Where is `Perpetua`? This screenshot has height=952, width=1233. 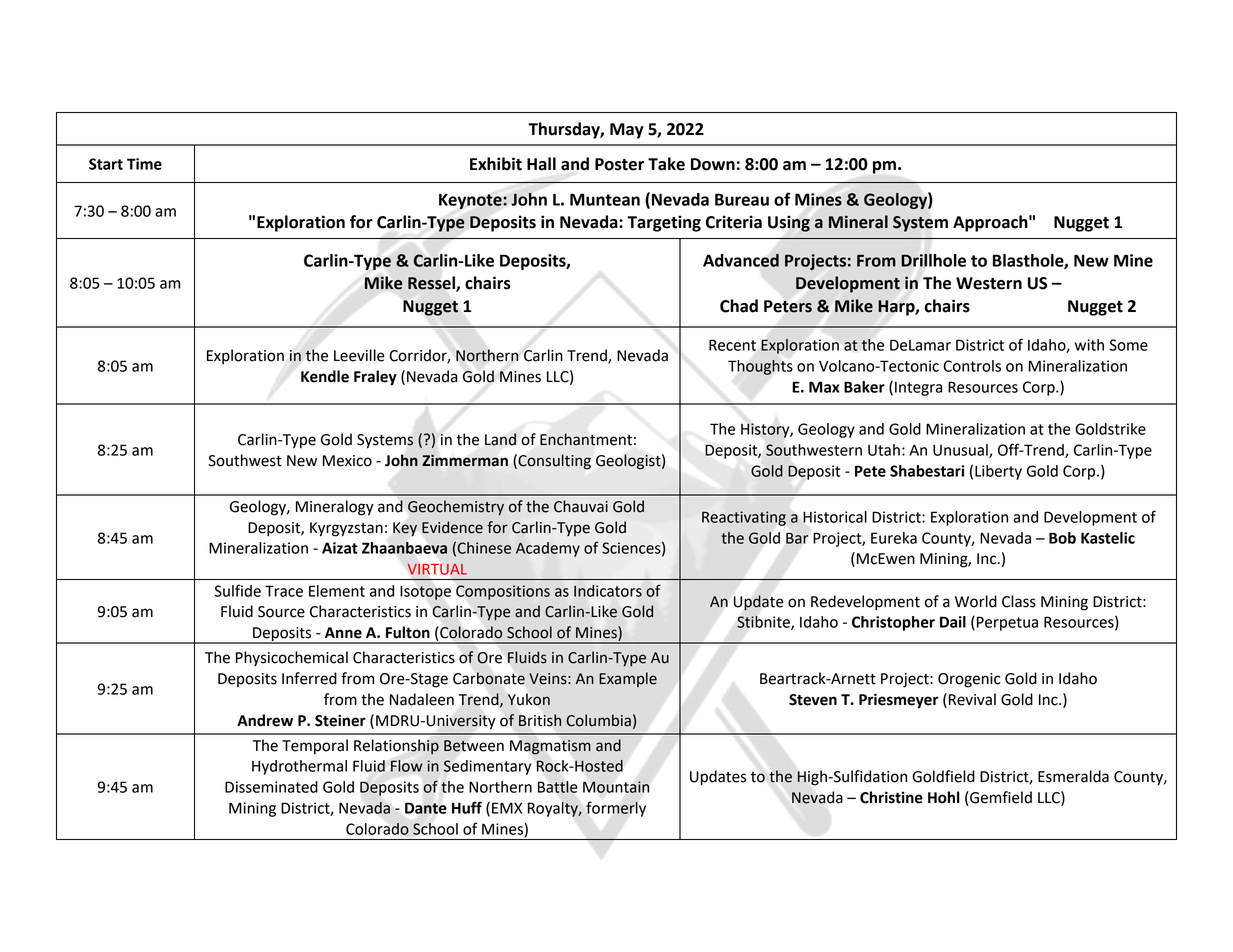 Perpetua is located at coordinates (1007, 623).
